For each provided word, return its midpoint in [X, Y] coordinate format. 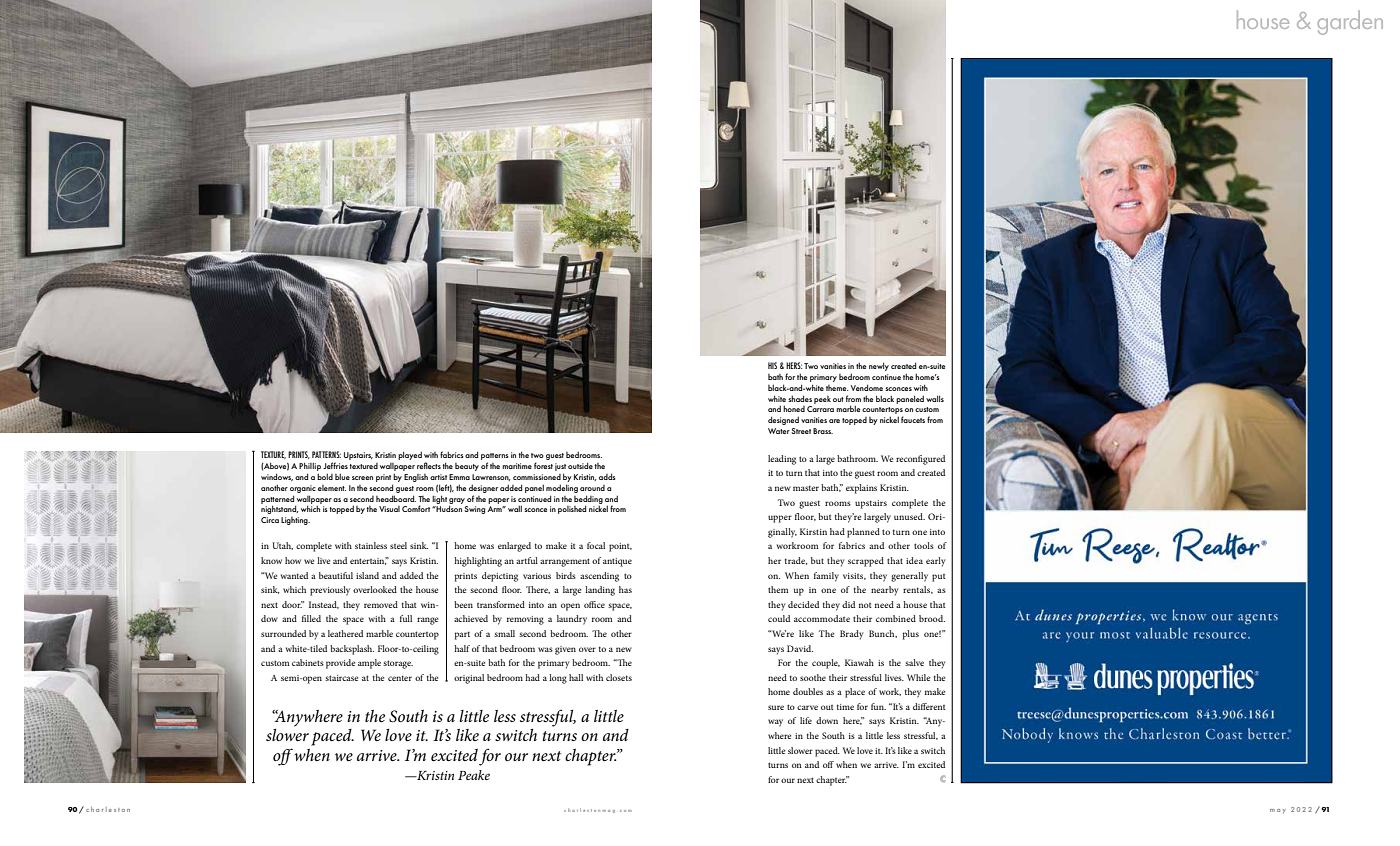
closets [619, 677]
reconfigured [920, 460]
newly [879, 366]
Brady [851, 635]
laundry [572, 620]
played [410, 455]
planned [863, 533]
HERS [794, 365]
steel [398, 545]
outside [580, 465]
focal [596, 545]
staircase [341, 678]
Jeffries [335, 465]
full [406, 618]
